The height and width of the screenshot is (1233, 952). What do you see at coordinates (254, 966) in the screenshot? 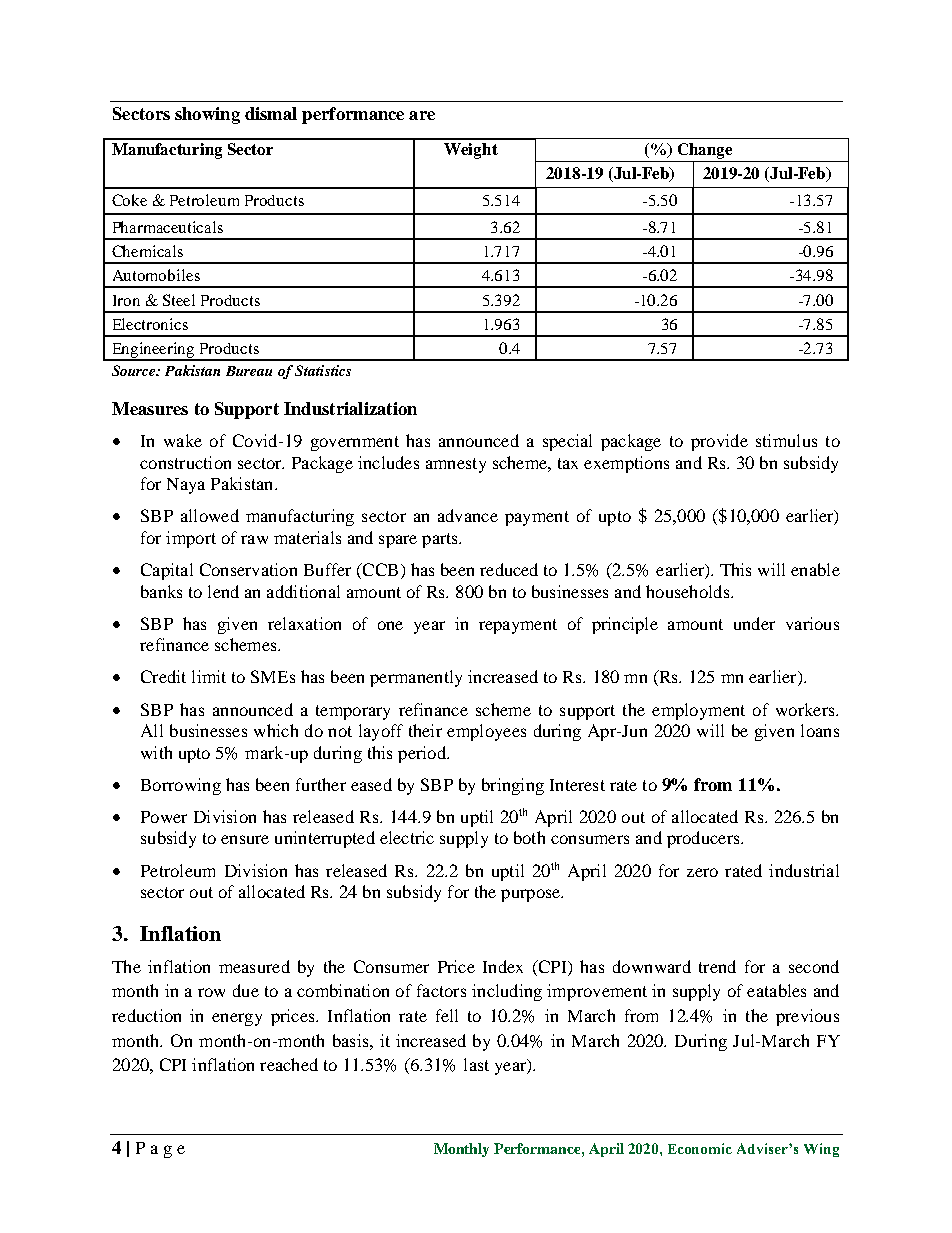
I see `measured` at bounding box center [254, 966].
